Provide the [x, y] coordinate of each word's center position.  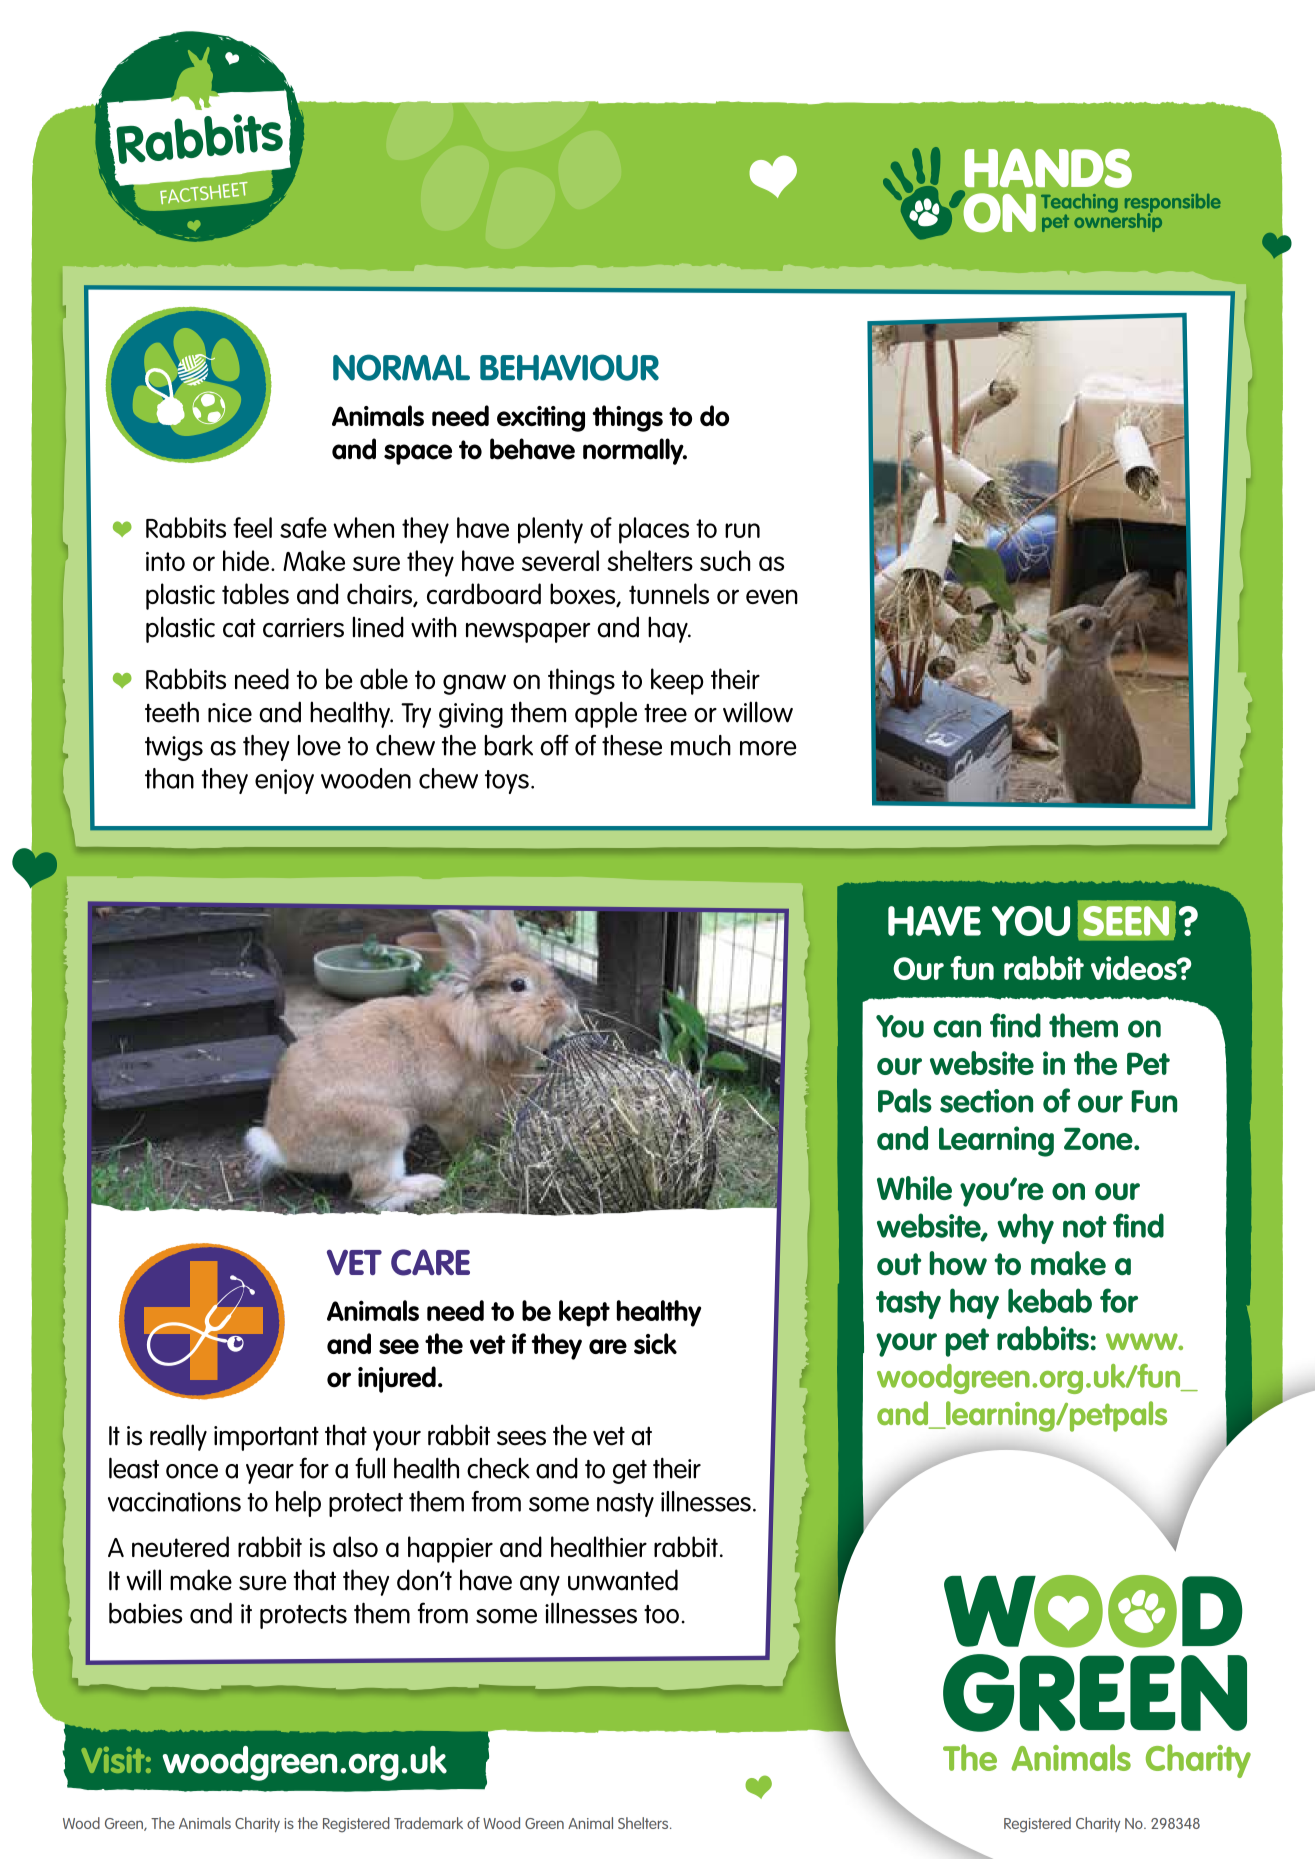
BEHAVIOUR [569, 367]
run [742, 530]
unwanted [623, 1580]
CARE [430, 1262]
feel [252, 527]
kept [584, 1313]
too [661, 1614]
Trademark [428, 1823]
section [986, 1101]
